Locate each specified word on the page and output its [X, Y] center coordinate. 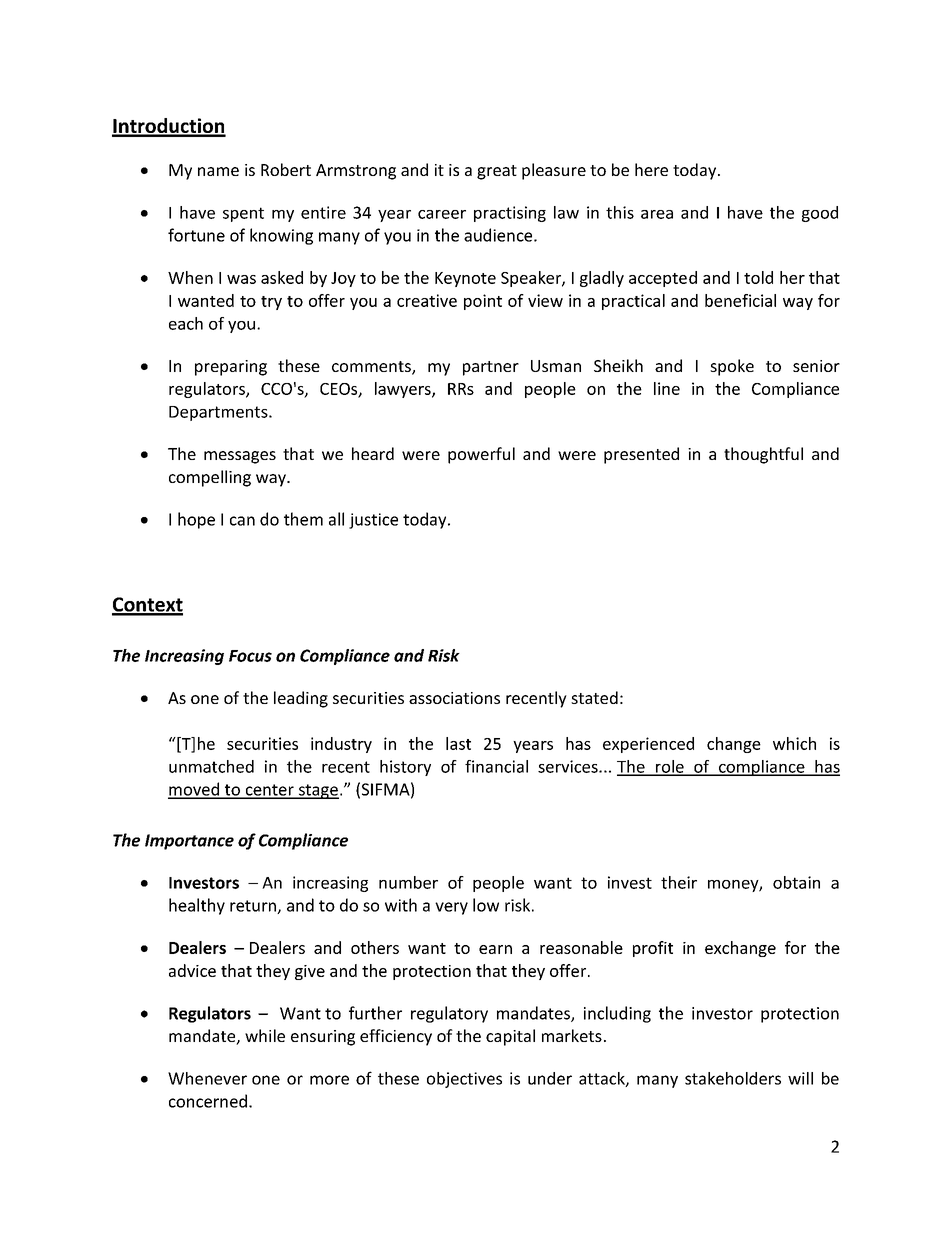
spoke [732, 367]
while [265, 1035]
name [218, 171]
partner [491, 368]
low [486, 905]
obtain [796, 882]
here [651, 169]
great [497, 172]
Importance [189, 842]
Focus [250, 656]
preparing [231, 368]
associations [454, 698]
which [794, 743]
